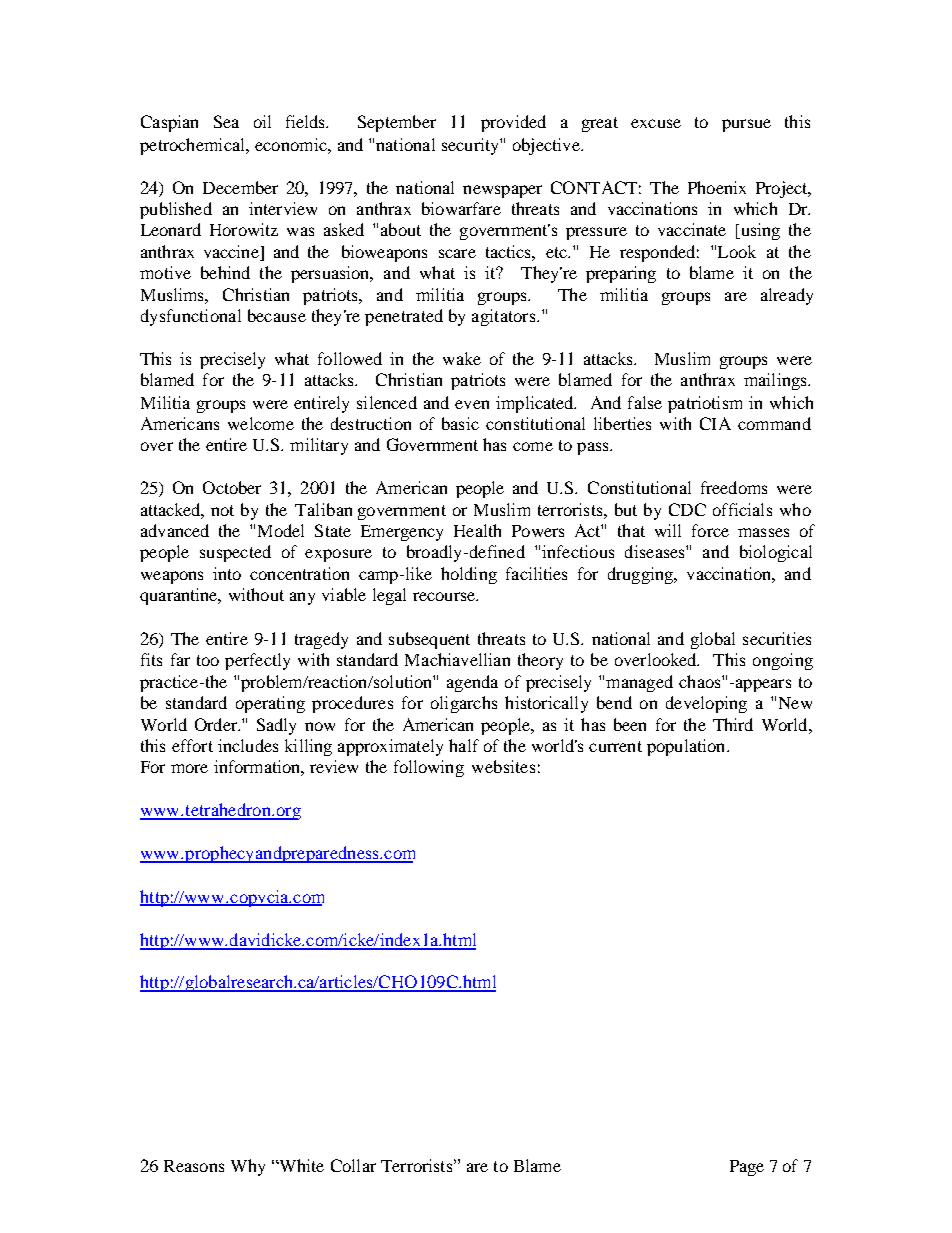 The image size is (952, 1233). Describe the element at coordinates (193, 146) in the page. I see `petrochemical` at that location.
